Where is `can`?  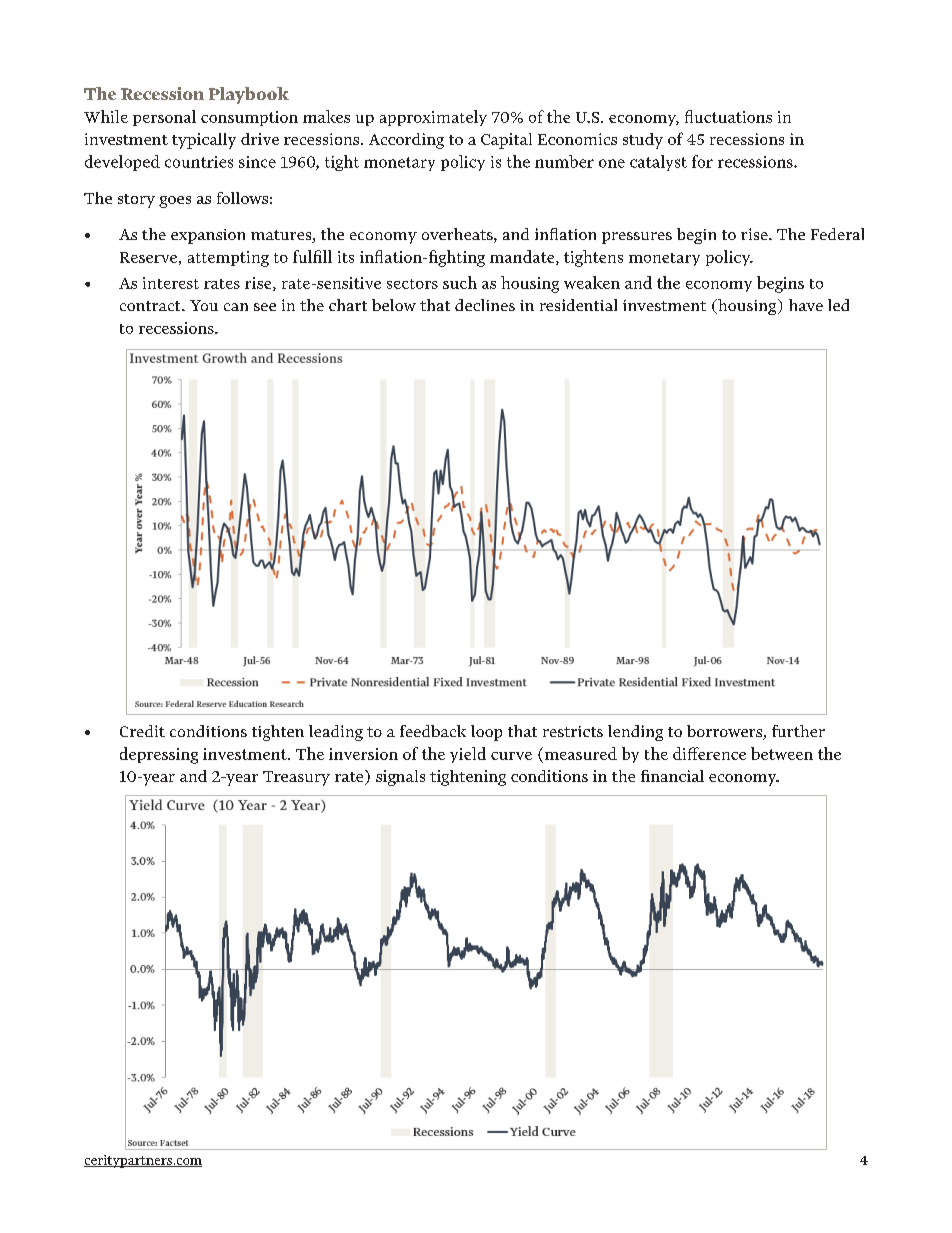 can is located at coordinates (236, 307).
